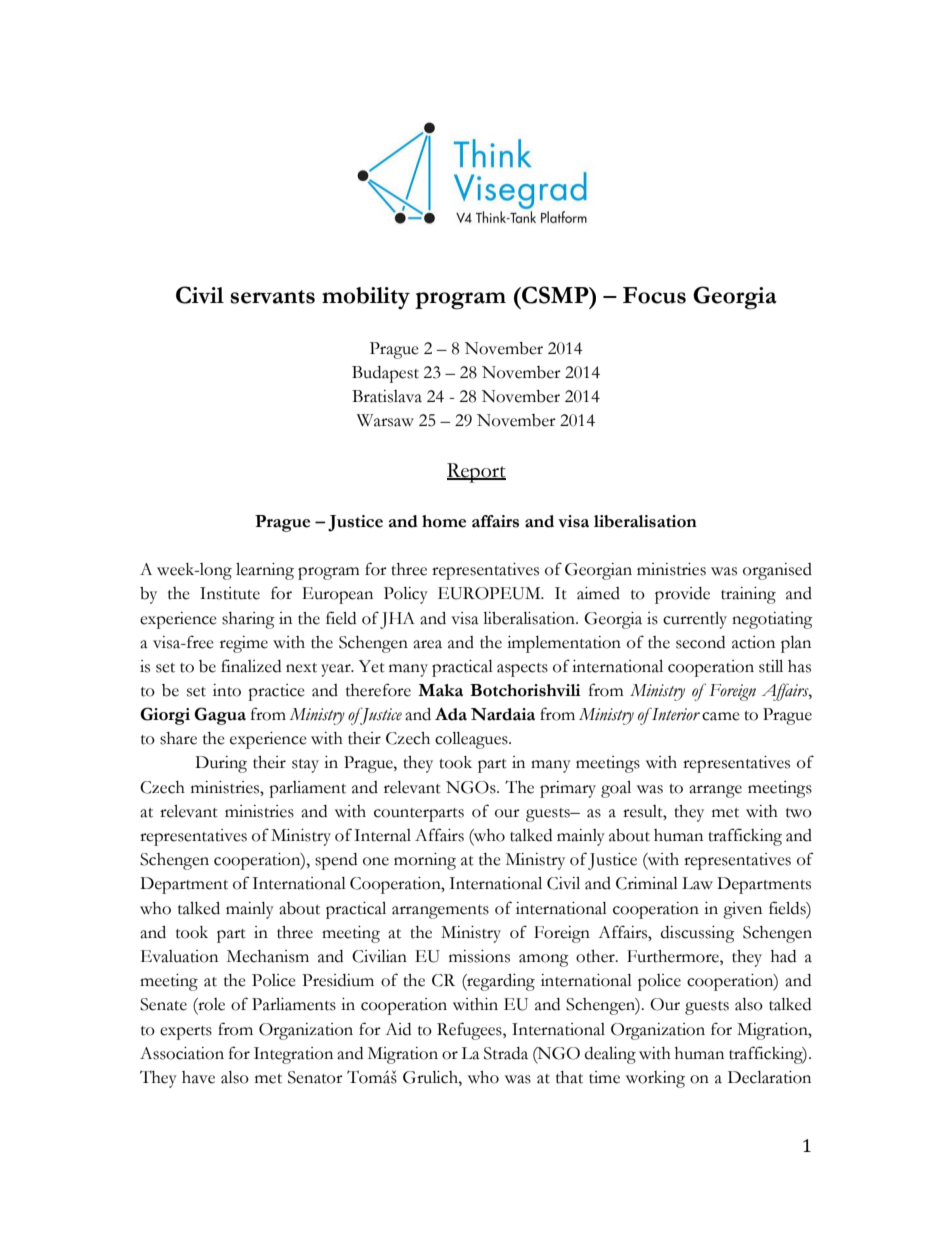 Image resolution: width=952 pixels, height=1233 pixels. I want to click on Strada, so click(506, 1053).
